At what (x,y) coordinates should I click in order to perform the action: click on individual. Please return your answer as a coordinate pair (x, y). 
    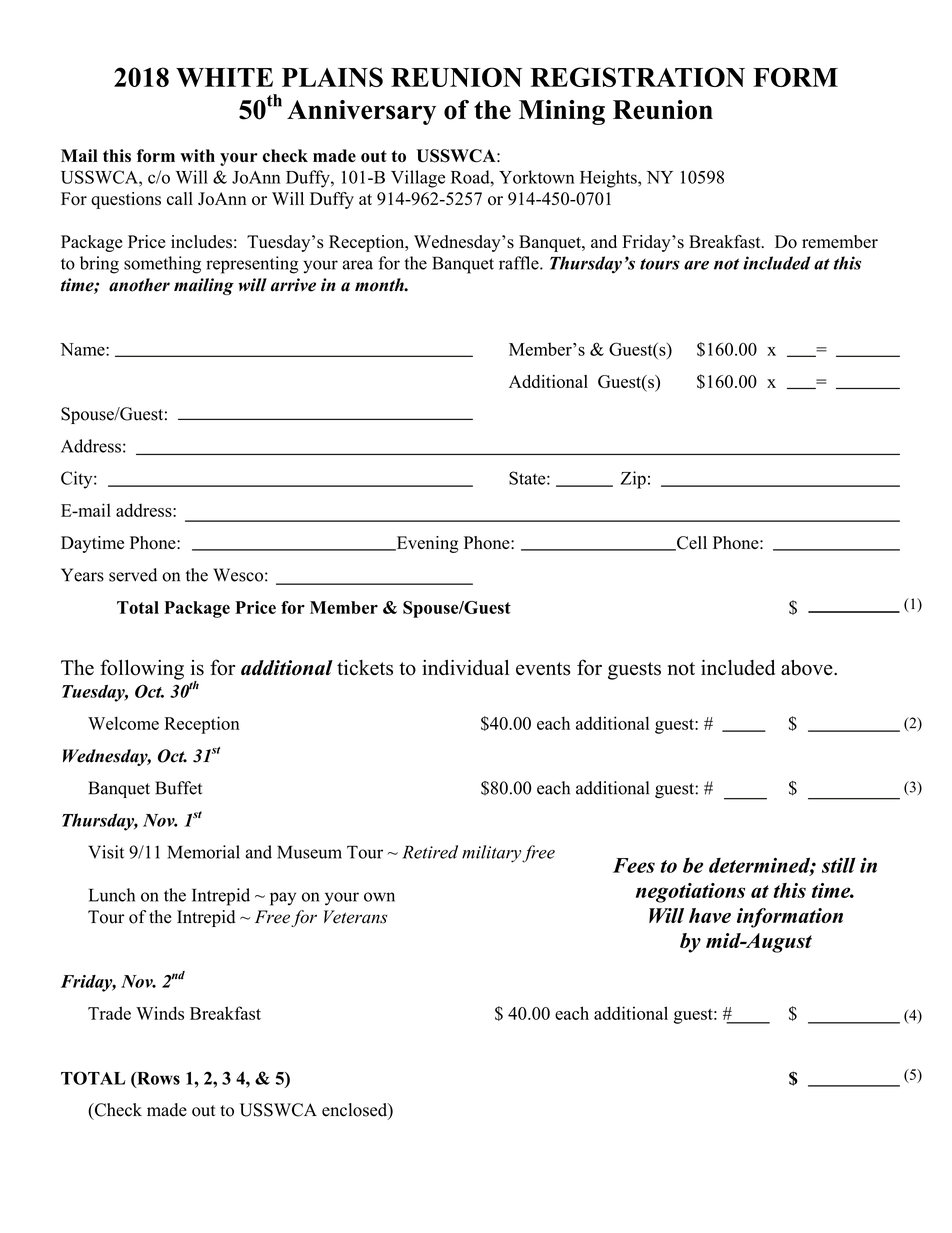
    Looking at the image, I should click on (465, 667).
